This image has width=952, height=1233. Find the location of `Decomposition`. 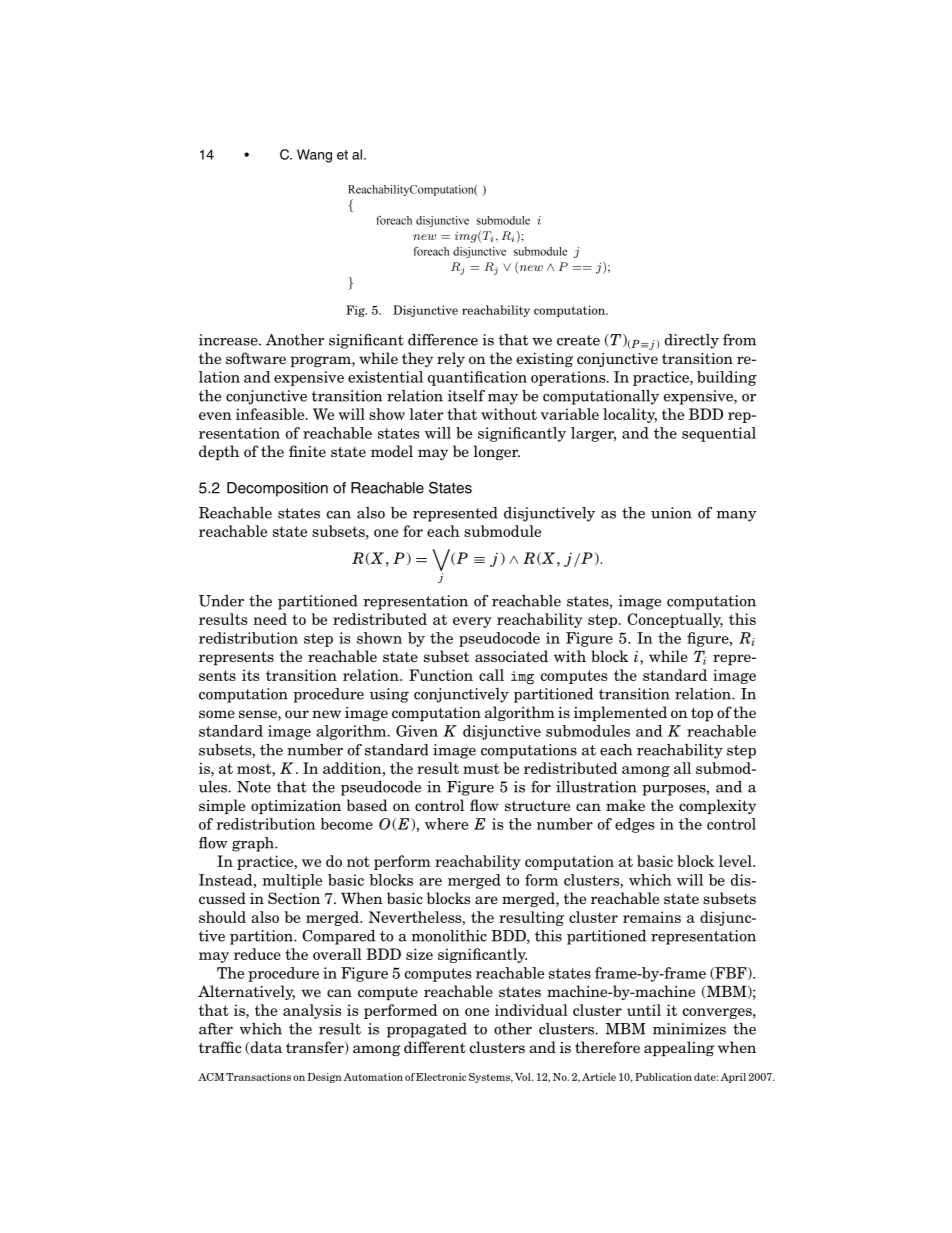

Decomposition is located at coordinates (277, 489).
